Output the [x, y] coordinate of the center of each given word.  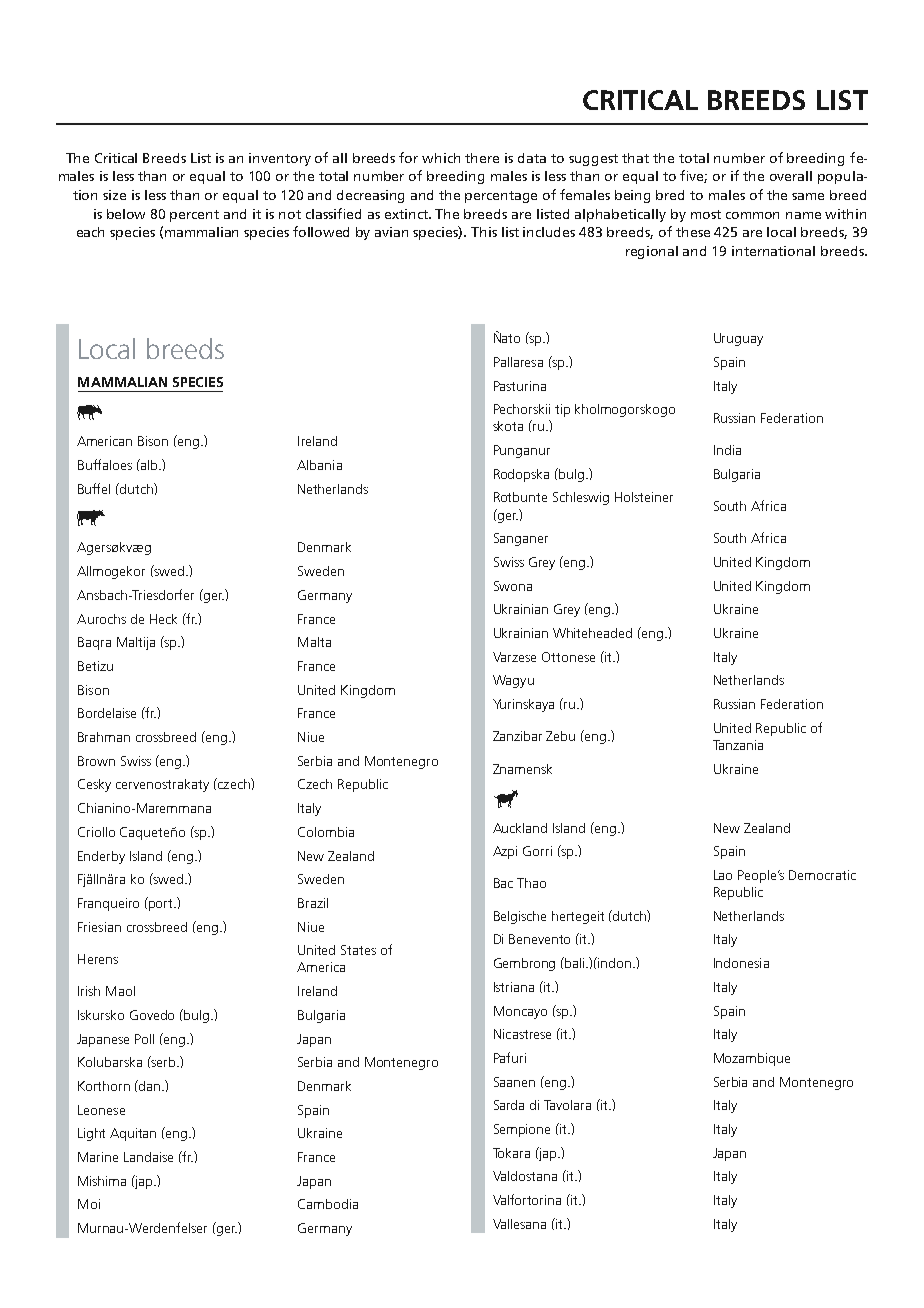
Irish [89, 991]
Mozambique [752, 1059]
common [752, 215]
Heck [163, 619]
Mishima [102, 1181]
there [482, 158]
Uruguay [738, 339]
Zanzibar [517, 736]
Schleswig [581, 498]
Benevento [539, 939]
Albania [319, 465]
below [126, 214]
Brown [96, 761]
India [727, 450]
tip [562, 410]
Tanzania [738, 745]
